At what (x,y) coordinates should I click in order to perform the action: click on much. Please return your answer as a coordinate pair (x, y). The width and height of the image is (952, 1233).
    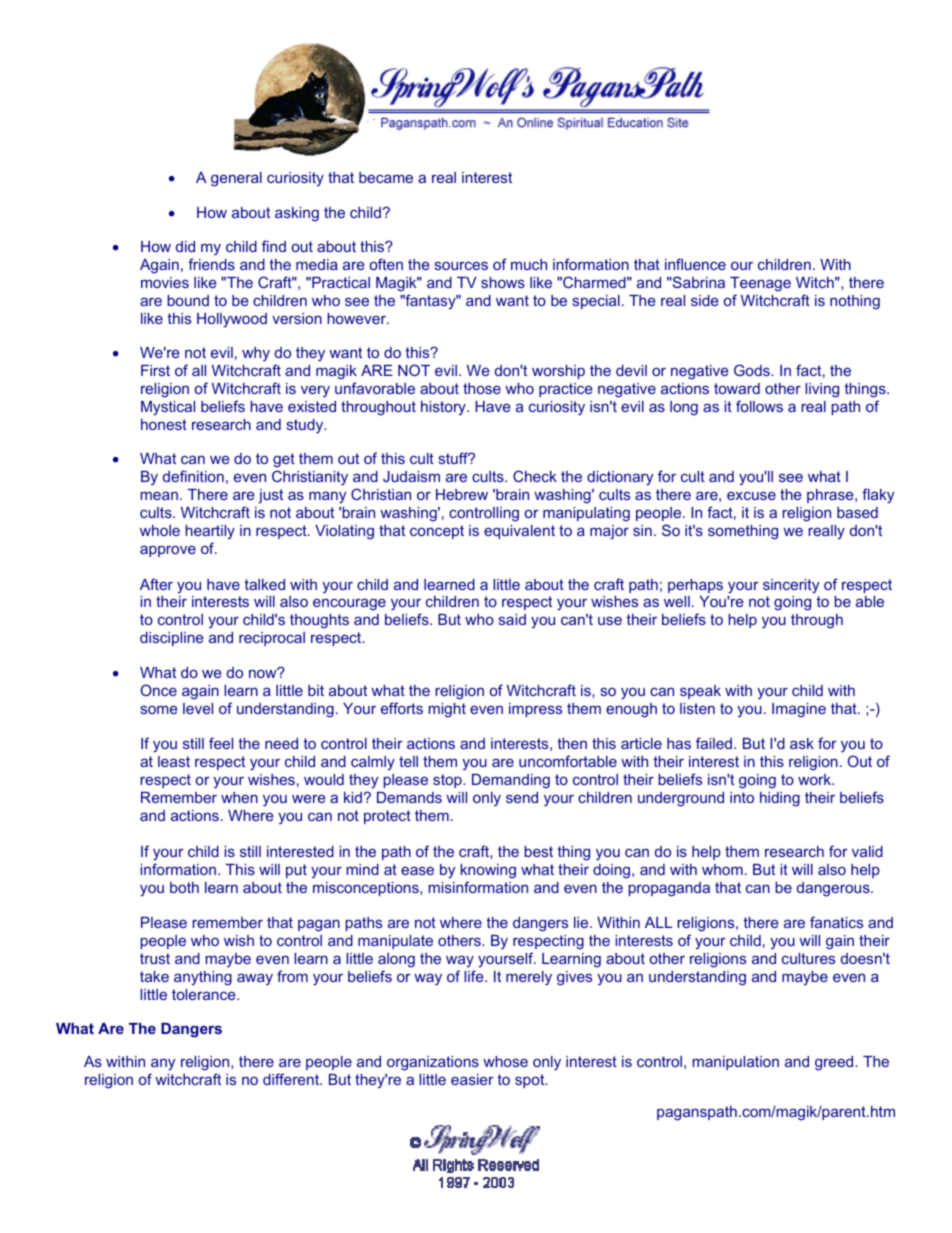
    Looking at the image, I should click on (529, 264).
